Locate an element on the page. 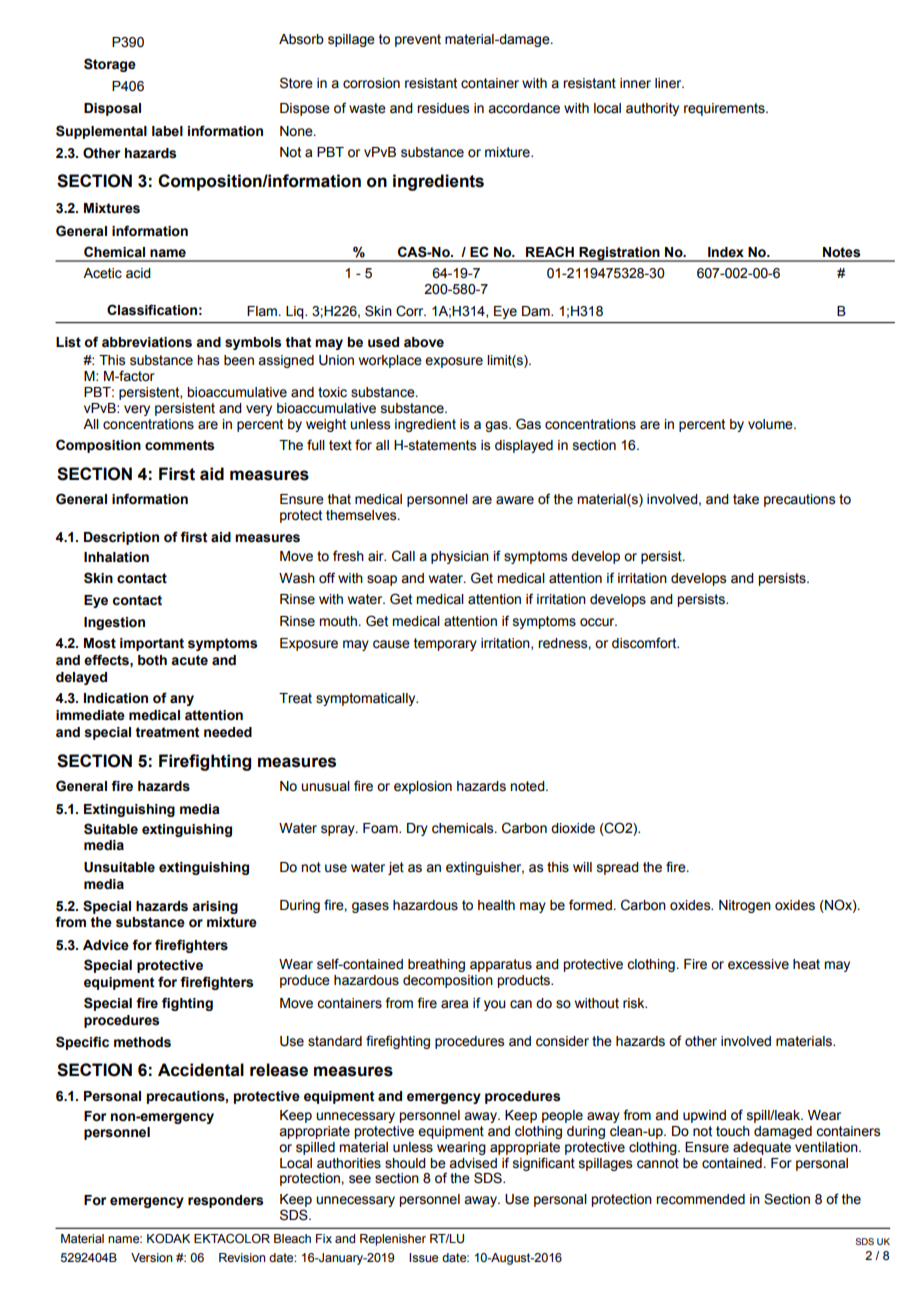 The width and height of the document is (924, 1308). important is located at coordinates (152, 644).
